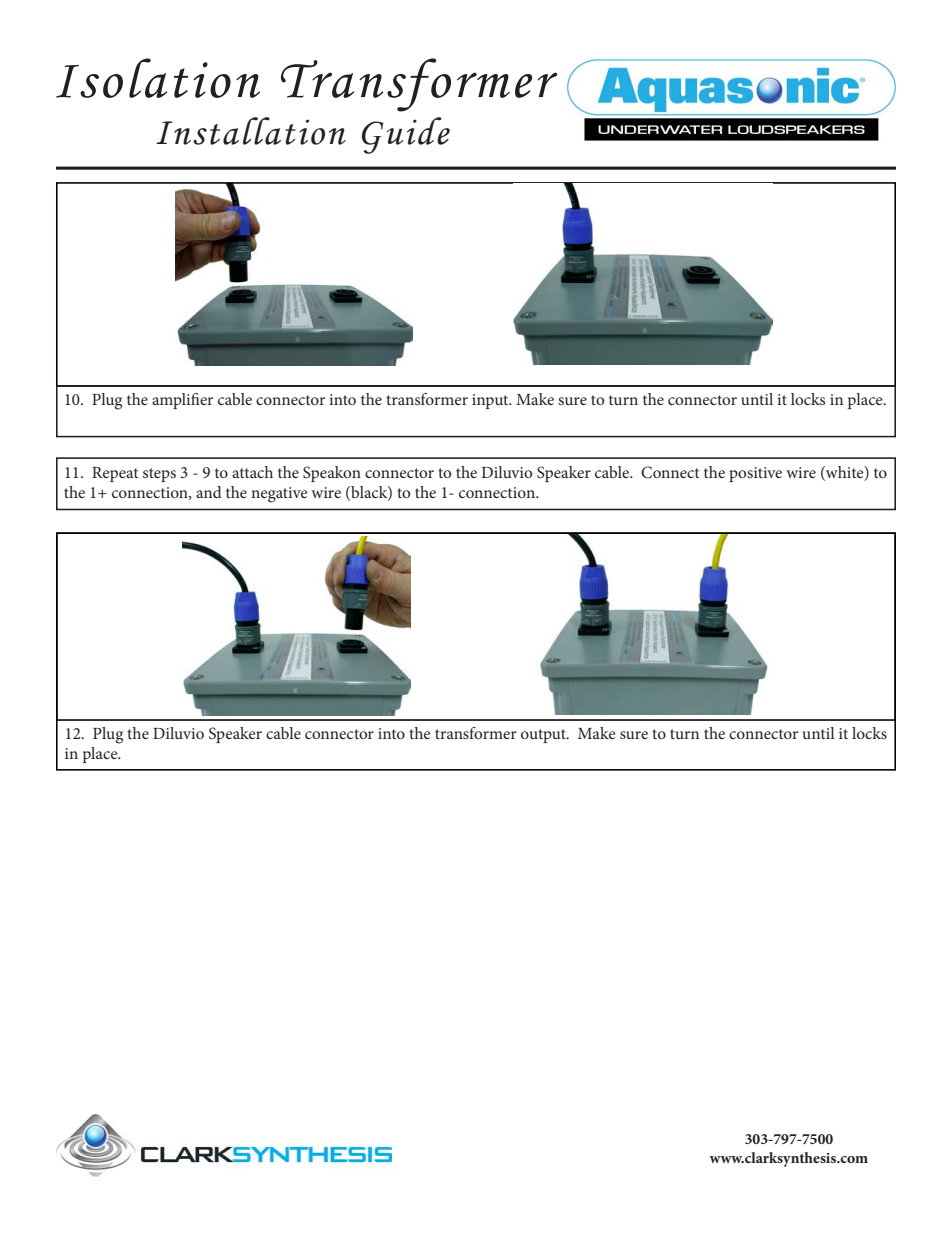 This screenshot has width=952, height=1233. Describe the element at coordinates (544, 736) in the screenshot. I see `output` at that location.
